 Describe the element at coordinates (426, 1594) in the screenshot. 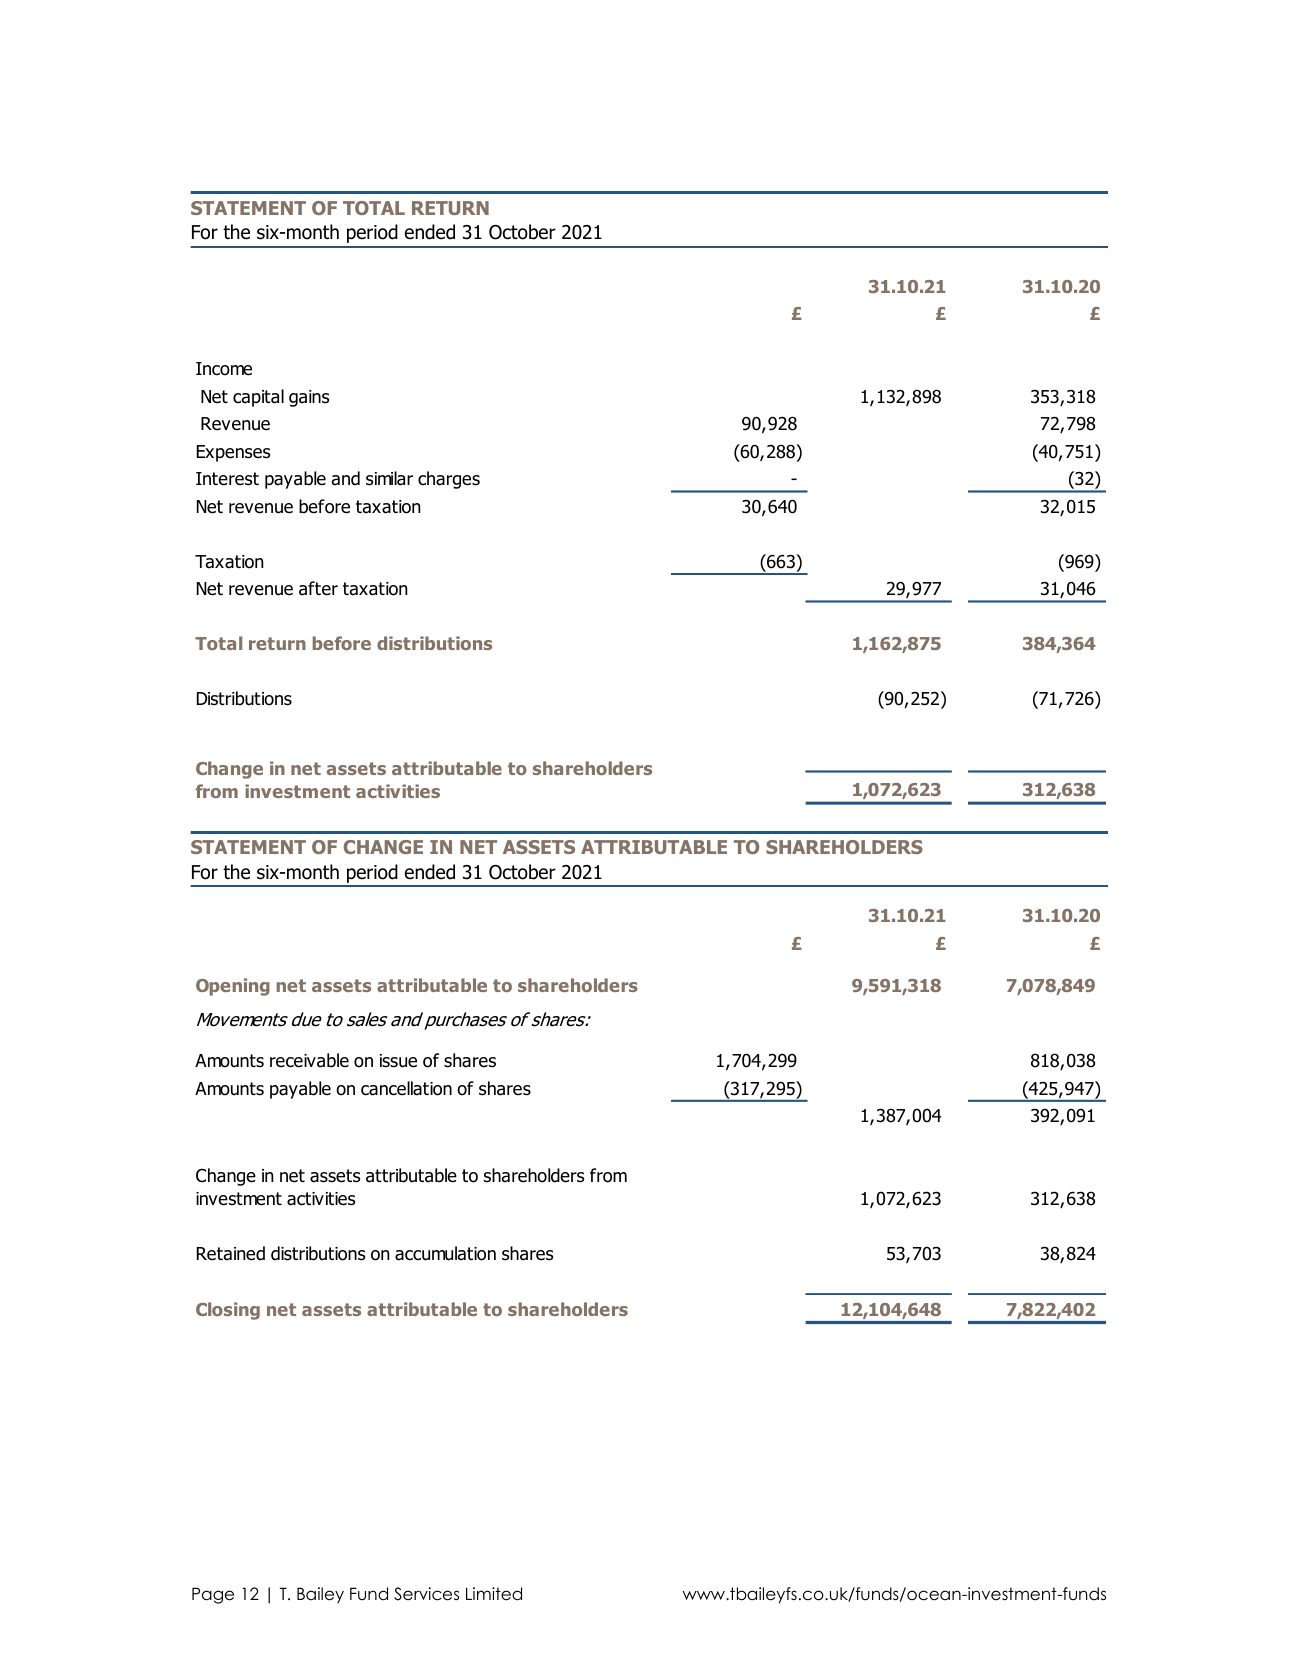

I see `Services` at that location.
